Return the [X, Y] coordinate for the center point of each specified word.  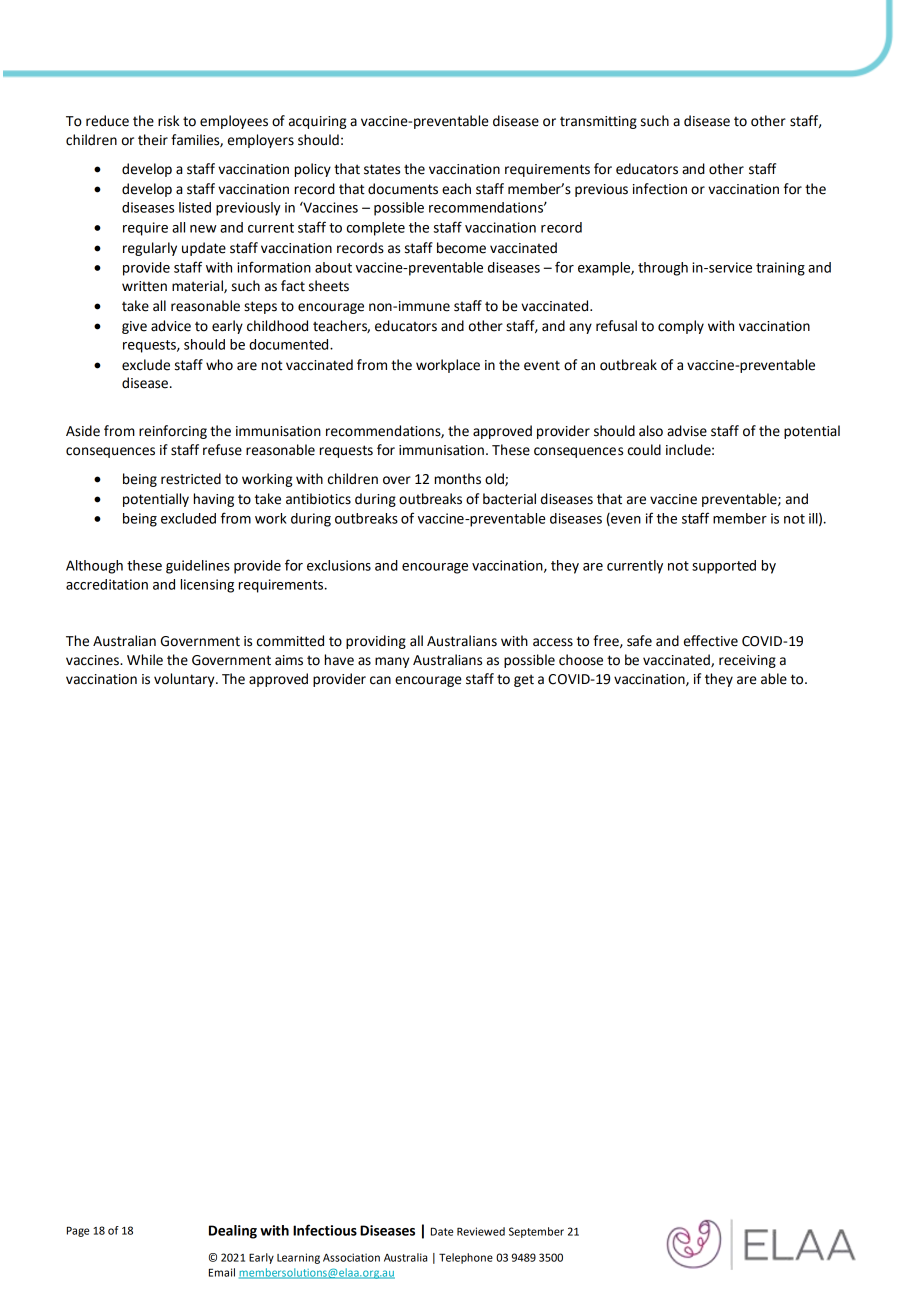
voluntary [185, 680]
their [153, 140]
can [380, 680]
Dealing [233, 1232]
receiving [747, 661]
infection [660, 189]
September [536, 1232]
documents [403, 189]
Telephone [466, 1258]
